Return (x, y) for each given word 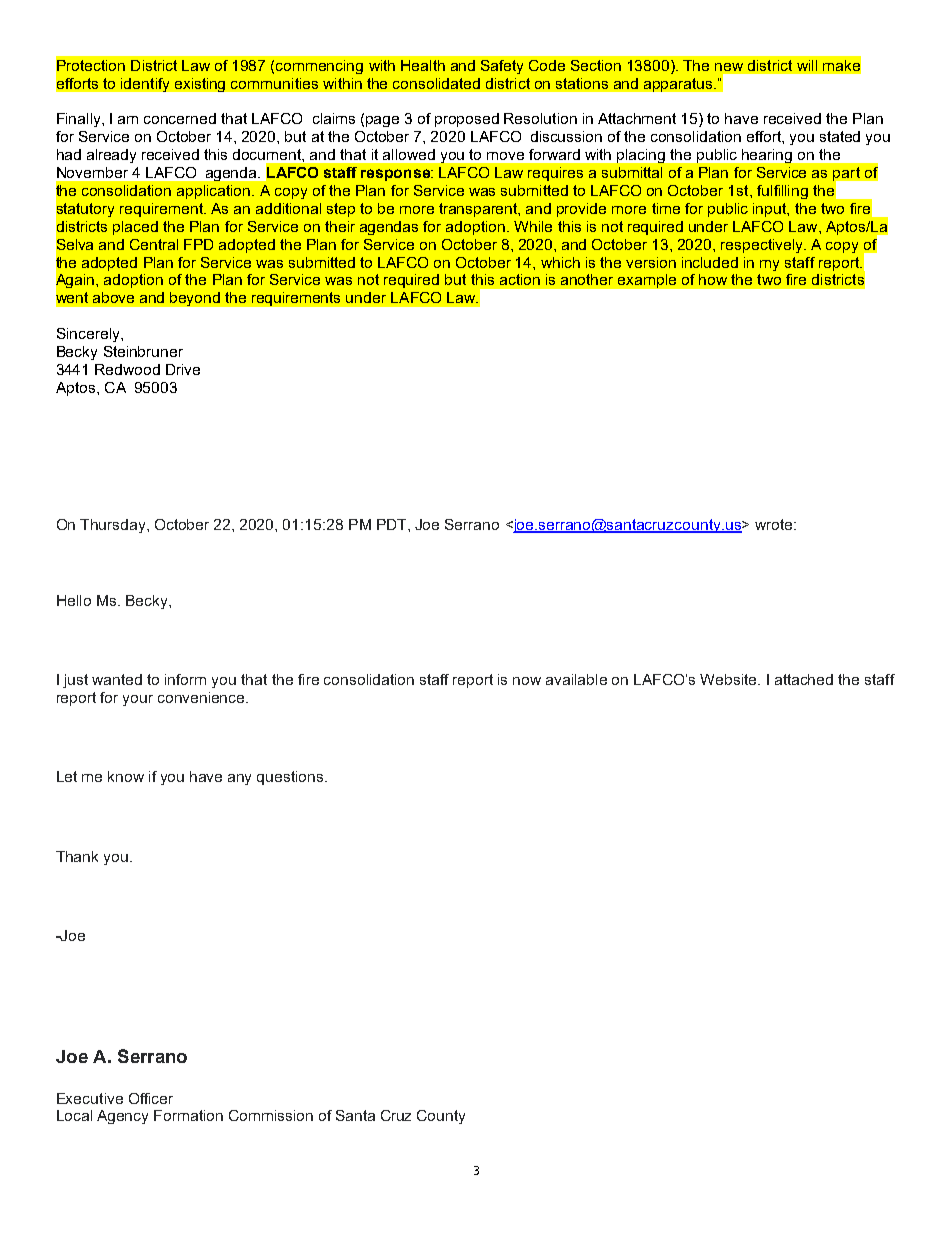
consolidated (436, 83)
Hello (74, 600)
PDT (393, 524)
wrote (775, 524)
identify (145, 85)
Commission (271, 1115)
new (729, 67)
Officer (151, 1098)
